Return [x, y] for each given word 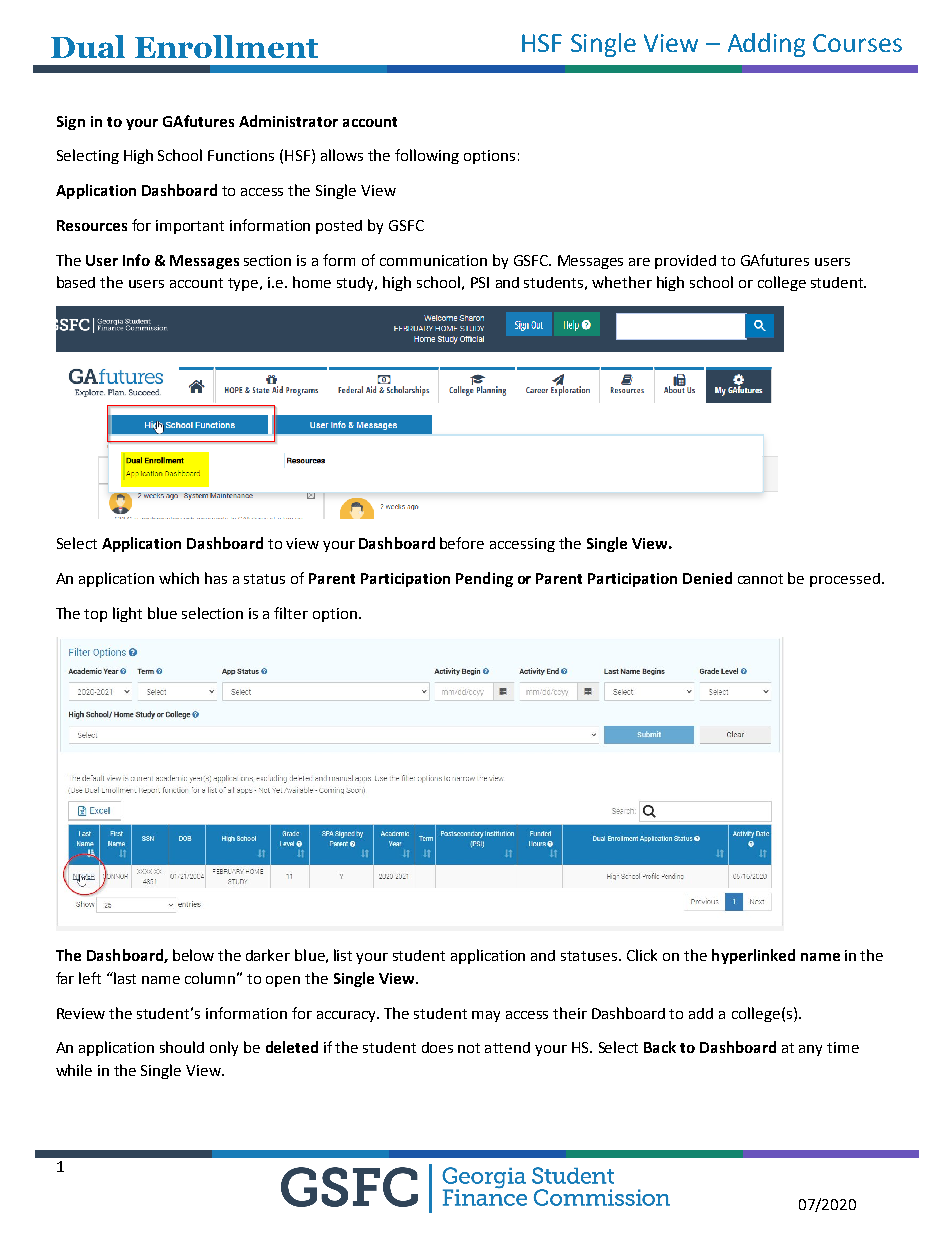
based [76, 282]
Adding [766, 45]
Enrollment [226, 46]
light [127, 614]
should [182, 1047]
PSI [480, 282]
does [437, 1047]
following [427, 156]
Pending [484, 579]
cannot [760, 579]
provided [685, 262]
